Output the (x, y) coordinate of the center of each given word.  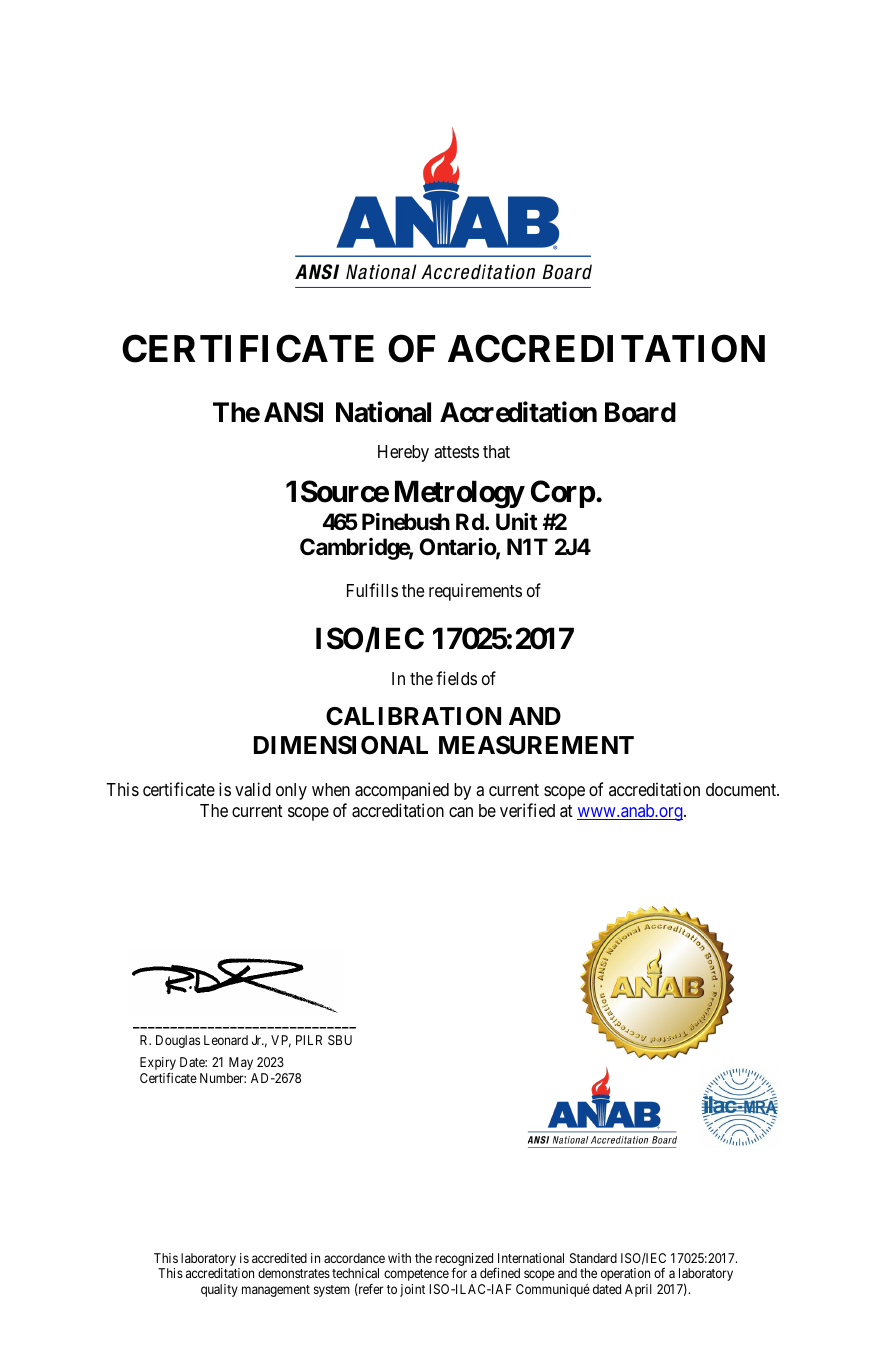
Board (640, 412)
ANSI (293, 412)
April (638, 1290)
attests (456, 452)
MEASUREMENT (536, 745)
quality (219, 1290)
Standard (593, 1258)
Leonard (226, 1040)
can (461, 812)
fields (456, 678)
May (241, 1063)
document (742, 789)
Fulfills (372, 590)
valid (253, 789)
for (459, 1273)
